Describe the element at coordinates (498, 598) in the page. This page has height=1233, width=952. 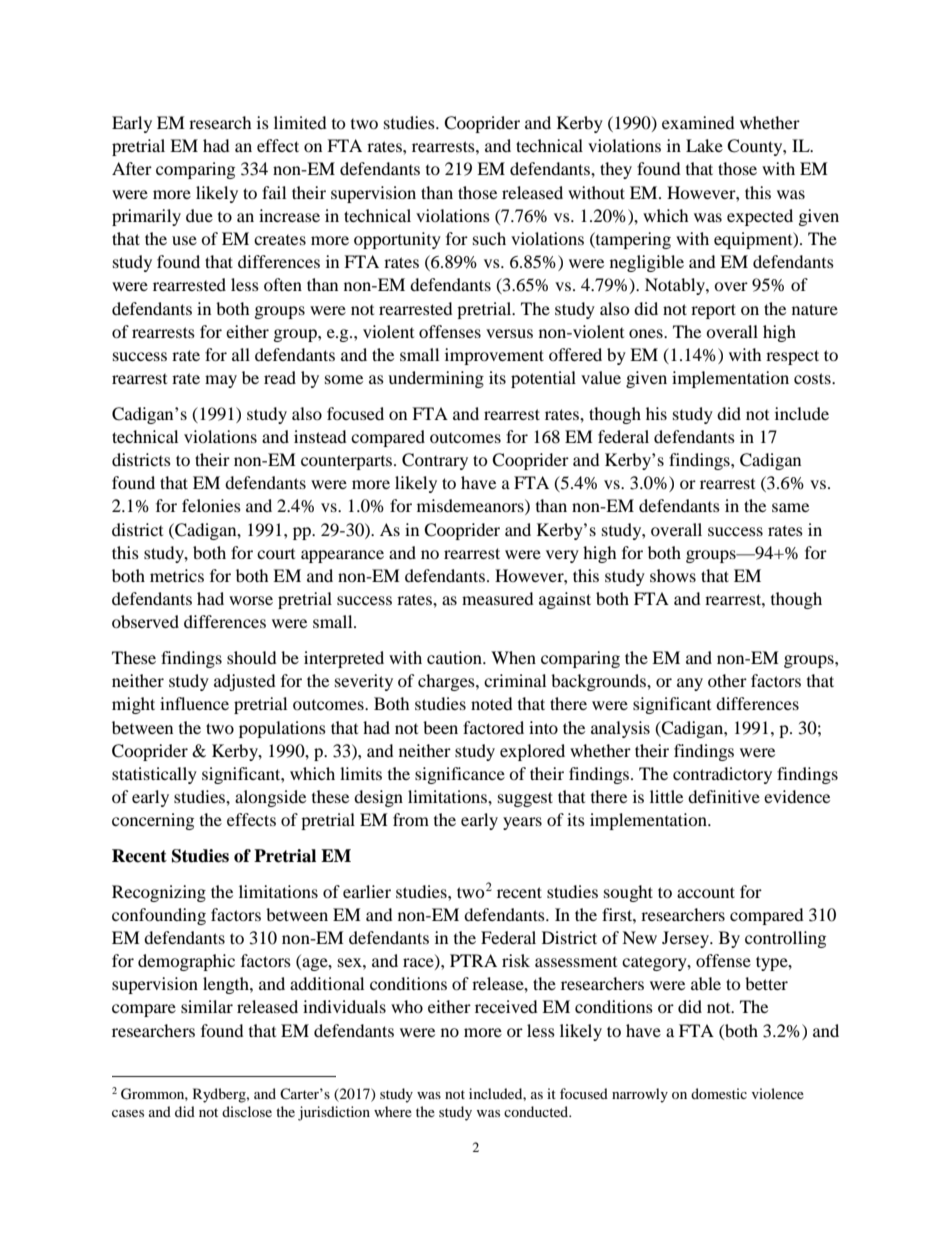
I see `measured` at that location.
